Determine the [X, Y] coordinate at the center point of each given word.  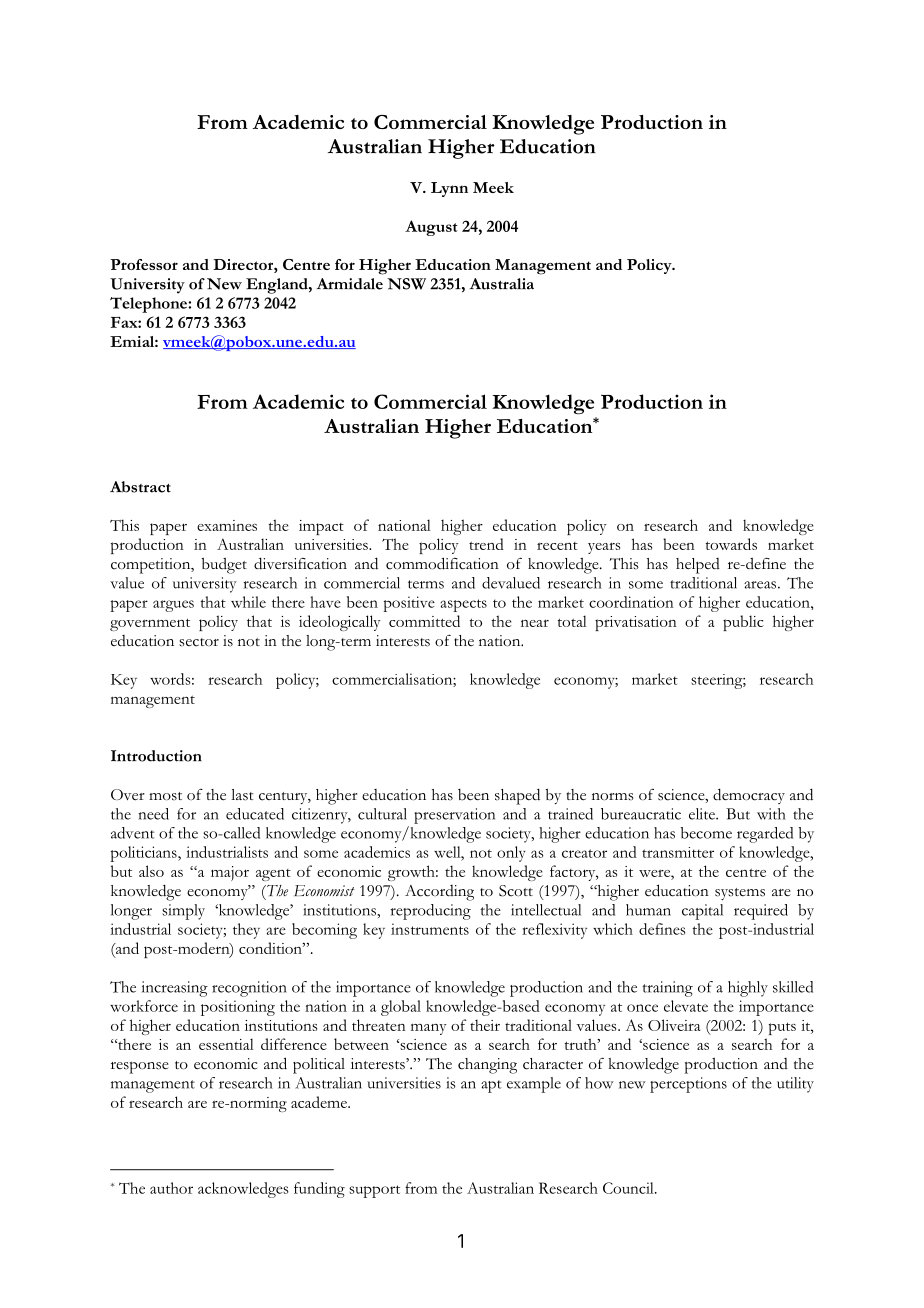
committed [424, 621]
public [743, 623]
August [431, 228]
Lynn [449, 189]
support [374, 1191]
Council [629, 1188]
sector [199, 642]
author [171, 1188]
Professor [144, 264]
